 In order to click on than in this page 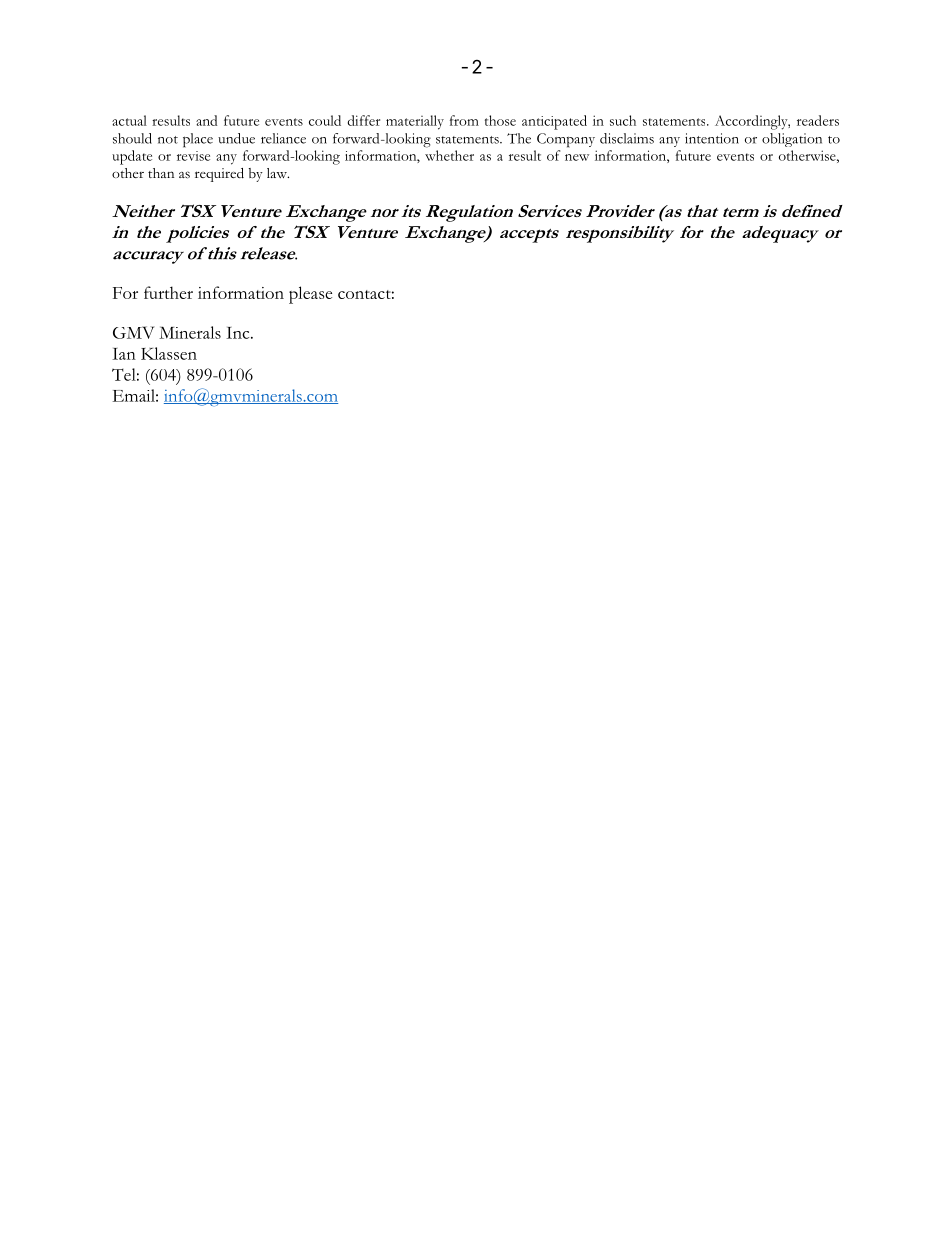, I will do `click(161, 173)`.
